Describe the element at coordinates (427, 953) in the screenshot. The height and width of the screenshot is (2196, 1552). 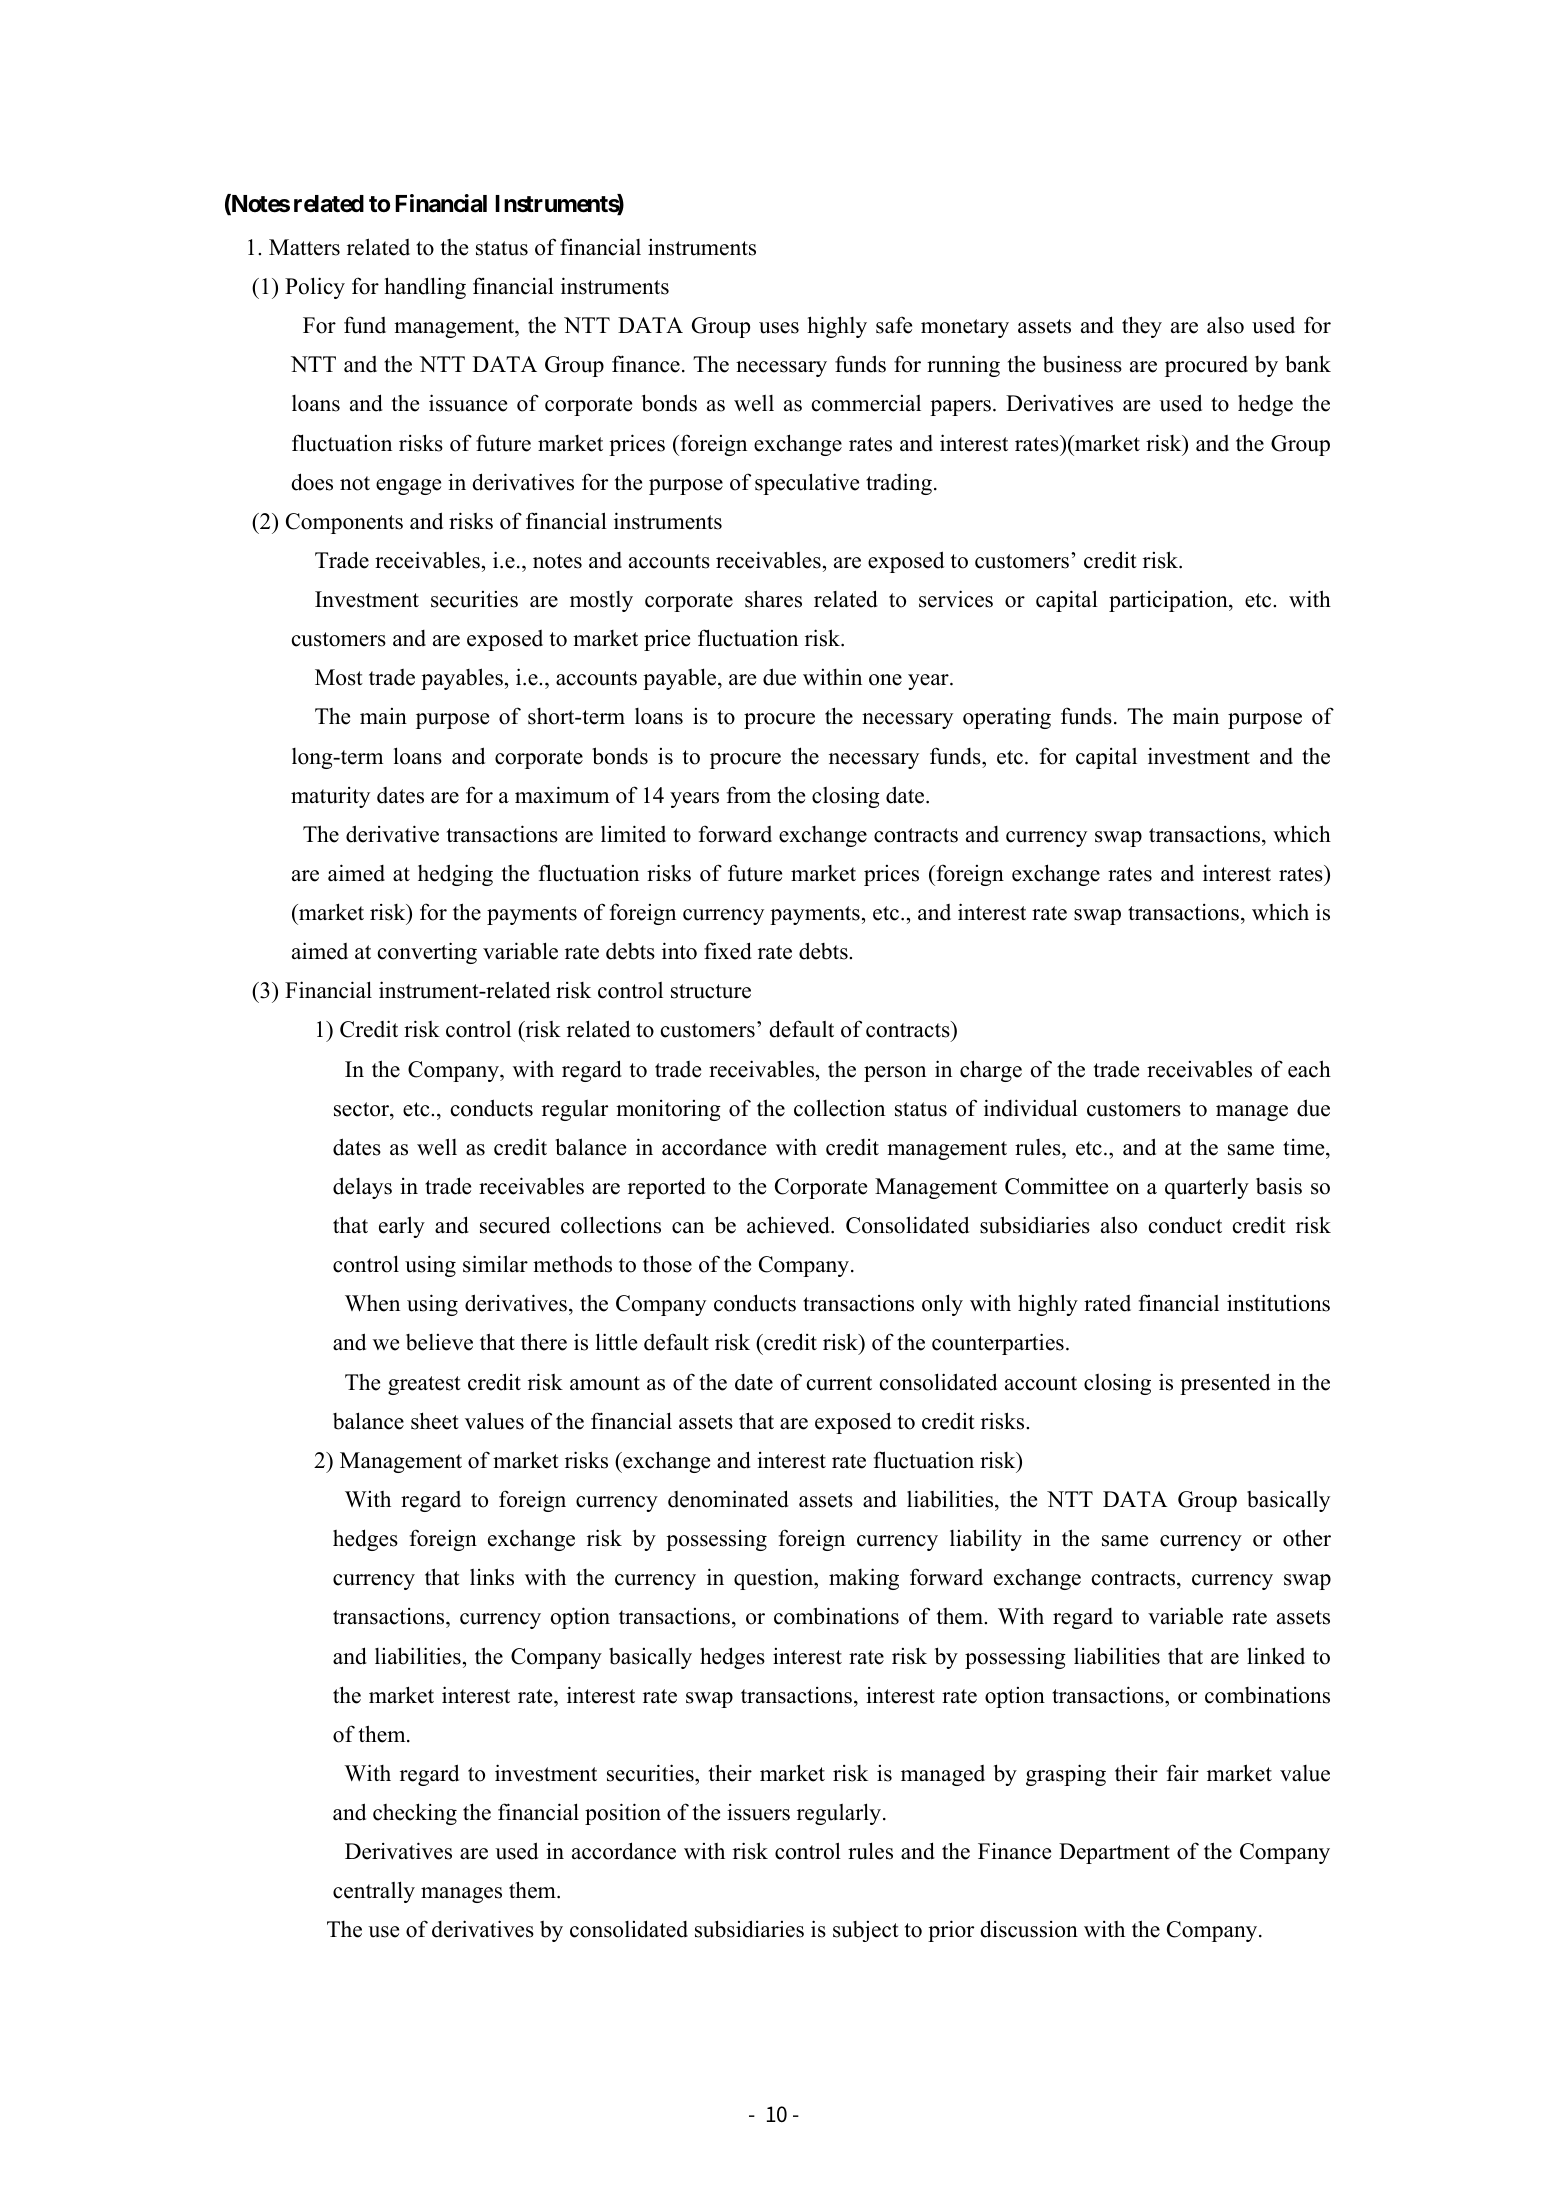
I see `converting` at that location.
